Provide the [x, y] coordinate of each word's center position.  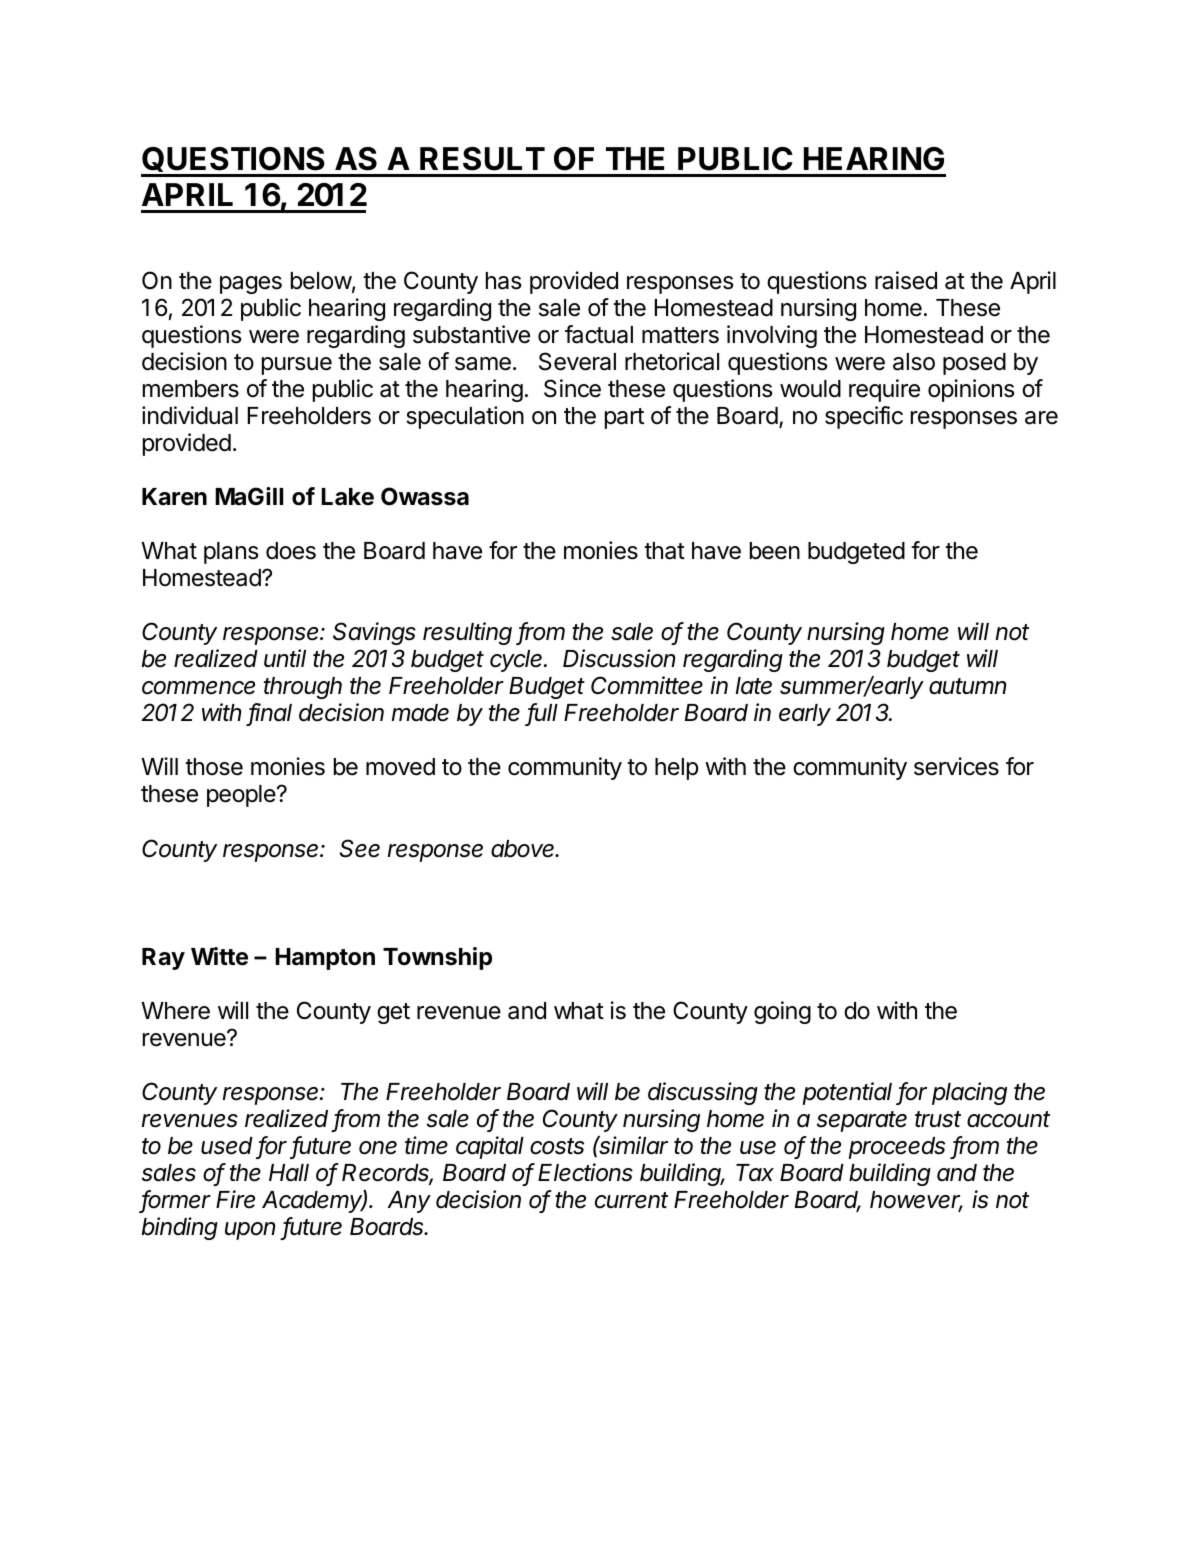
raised [906, 280]
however [916, 1201]
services [956, 766]
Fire [235, 1199]
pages [251, 285]
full [542, 714]
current [631, 1200]
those [214, 767]
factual [599, 334]
